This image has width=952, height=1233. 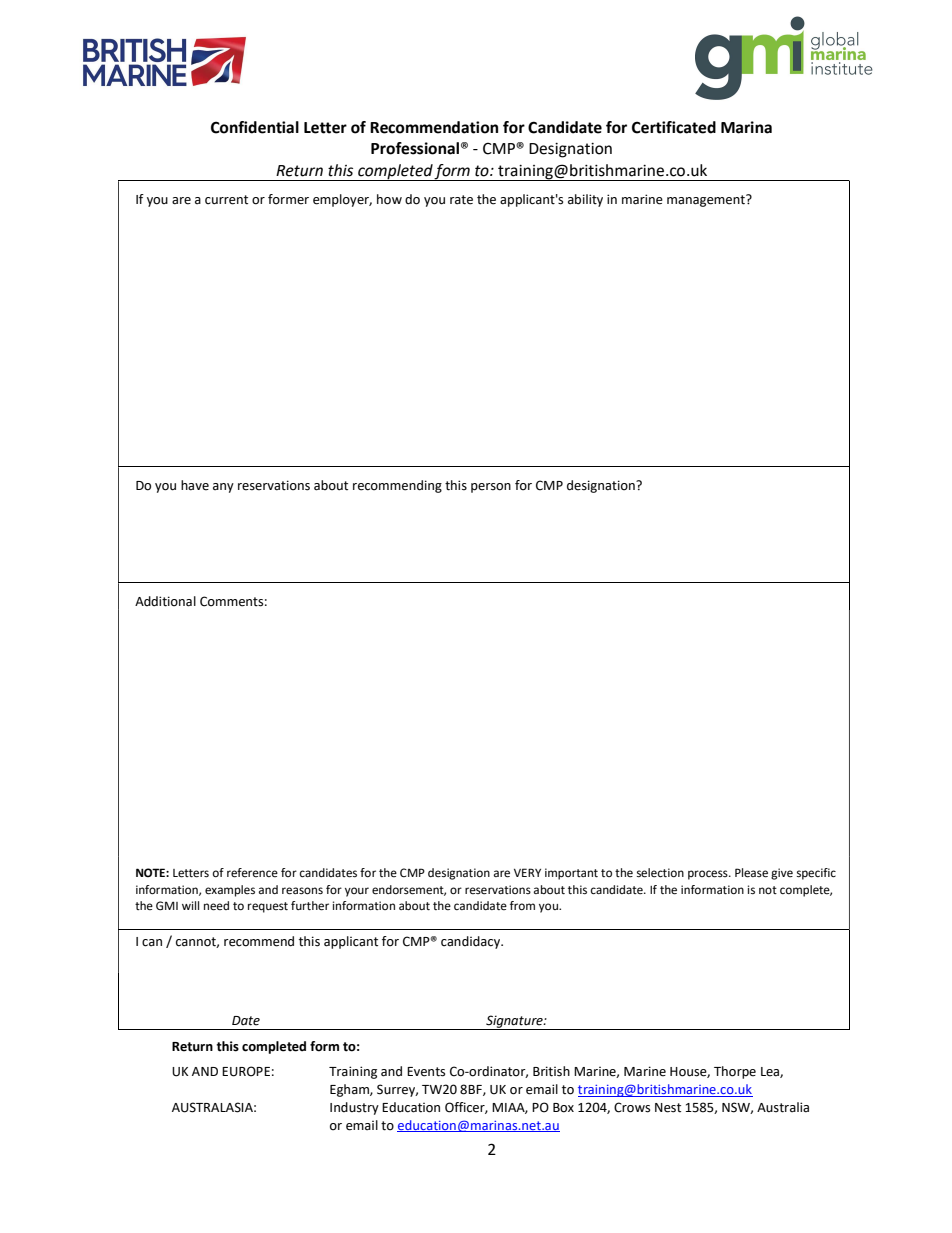 What do you see at coordinates (585, 200) in the image?
I see `ability` at bounding box center [585, 200].
